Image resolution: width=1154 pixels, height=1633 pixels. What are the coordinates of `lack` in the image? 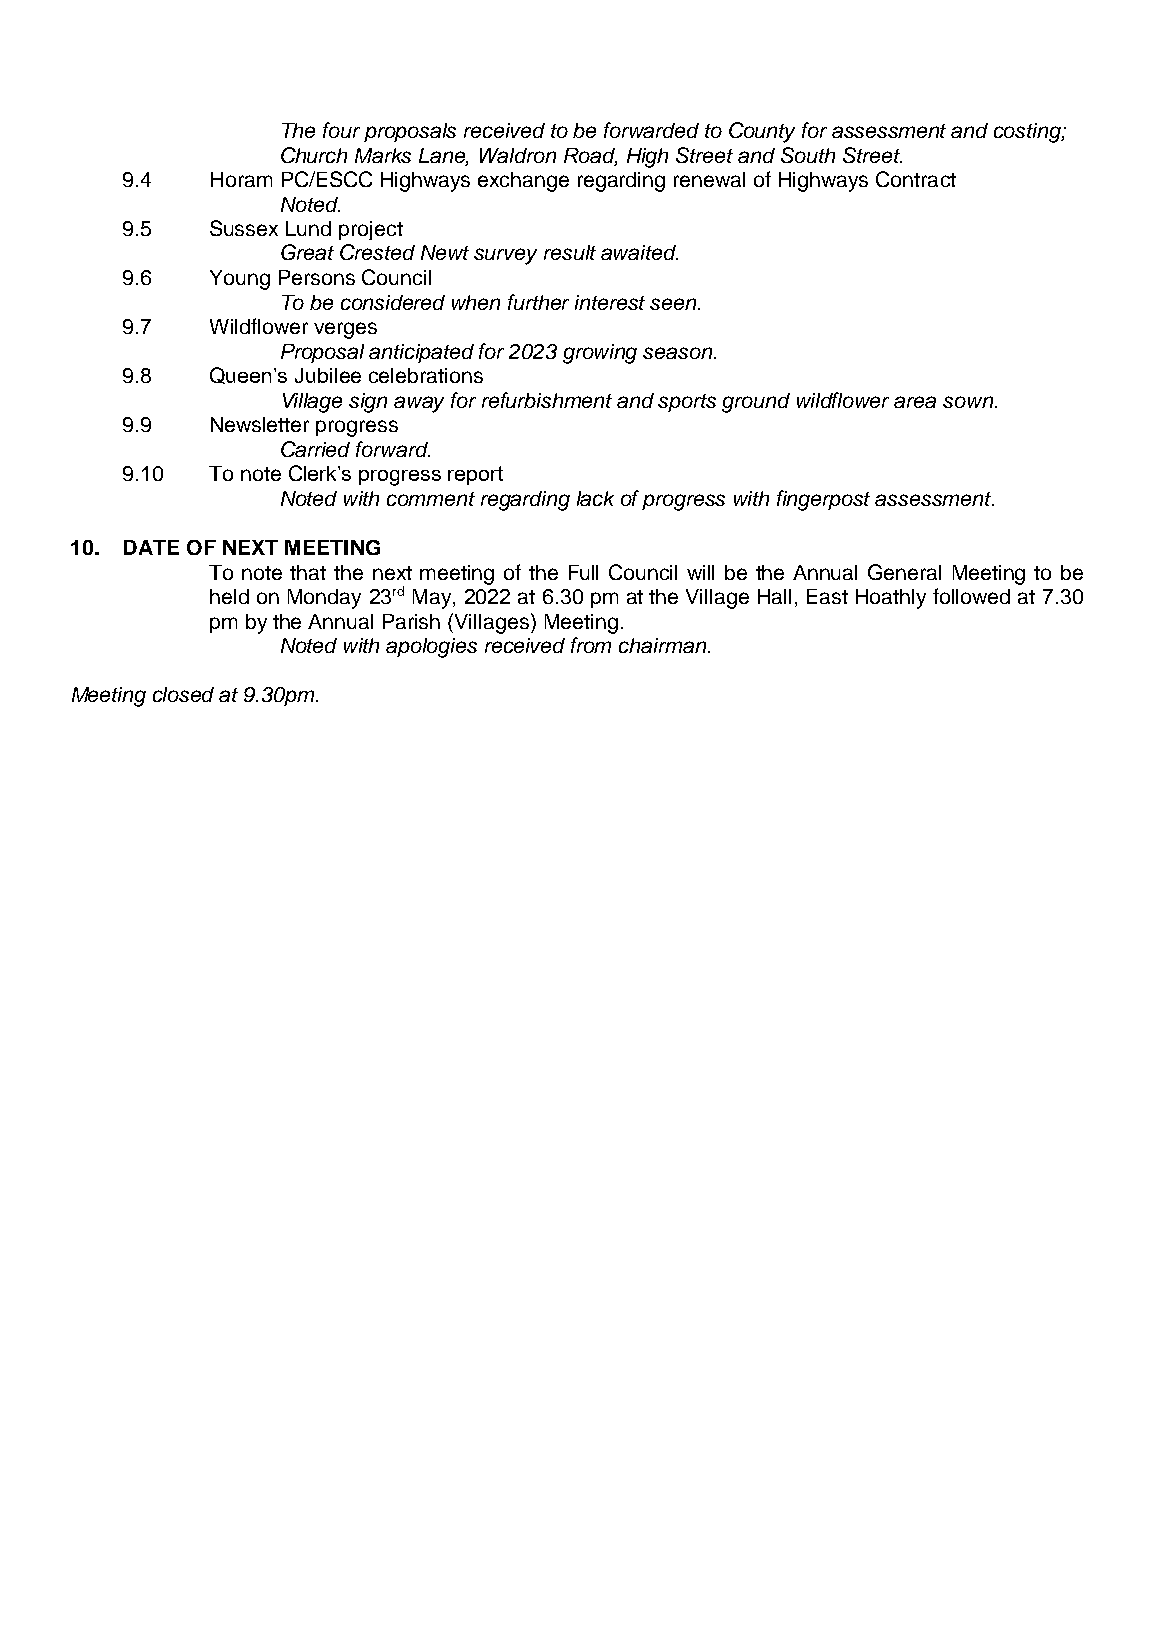 It's located at (595, 498).
